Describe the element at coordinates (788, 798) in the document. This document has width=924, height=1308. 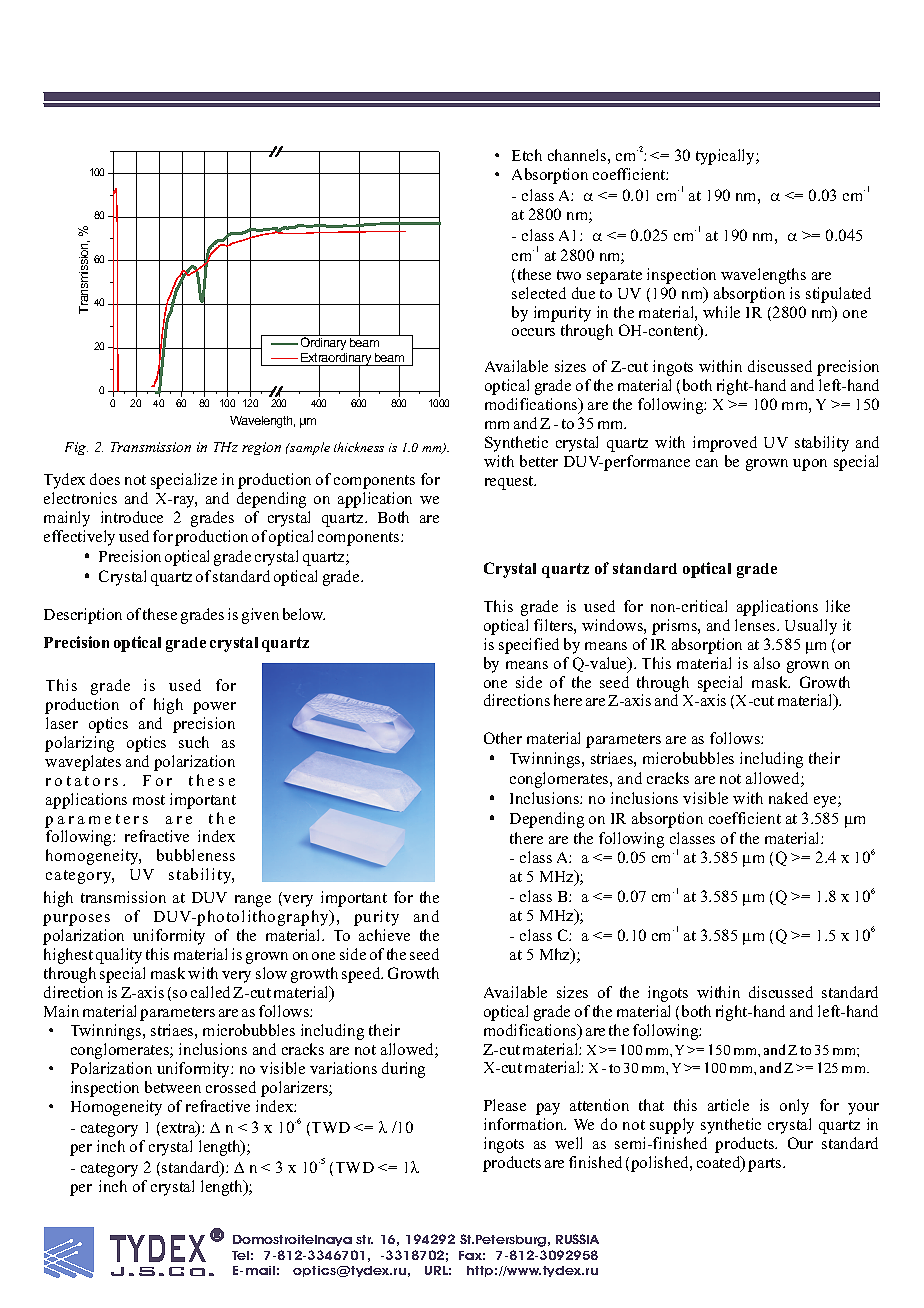
I see `naked` at that location.
